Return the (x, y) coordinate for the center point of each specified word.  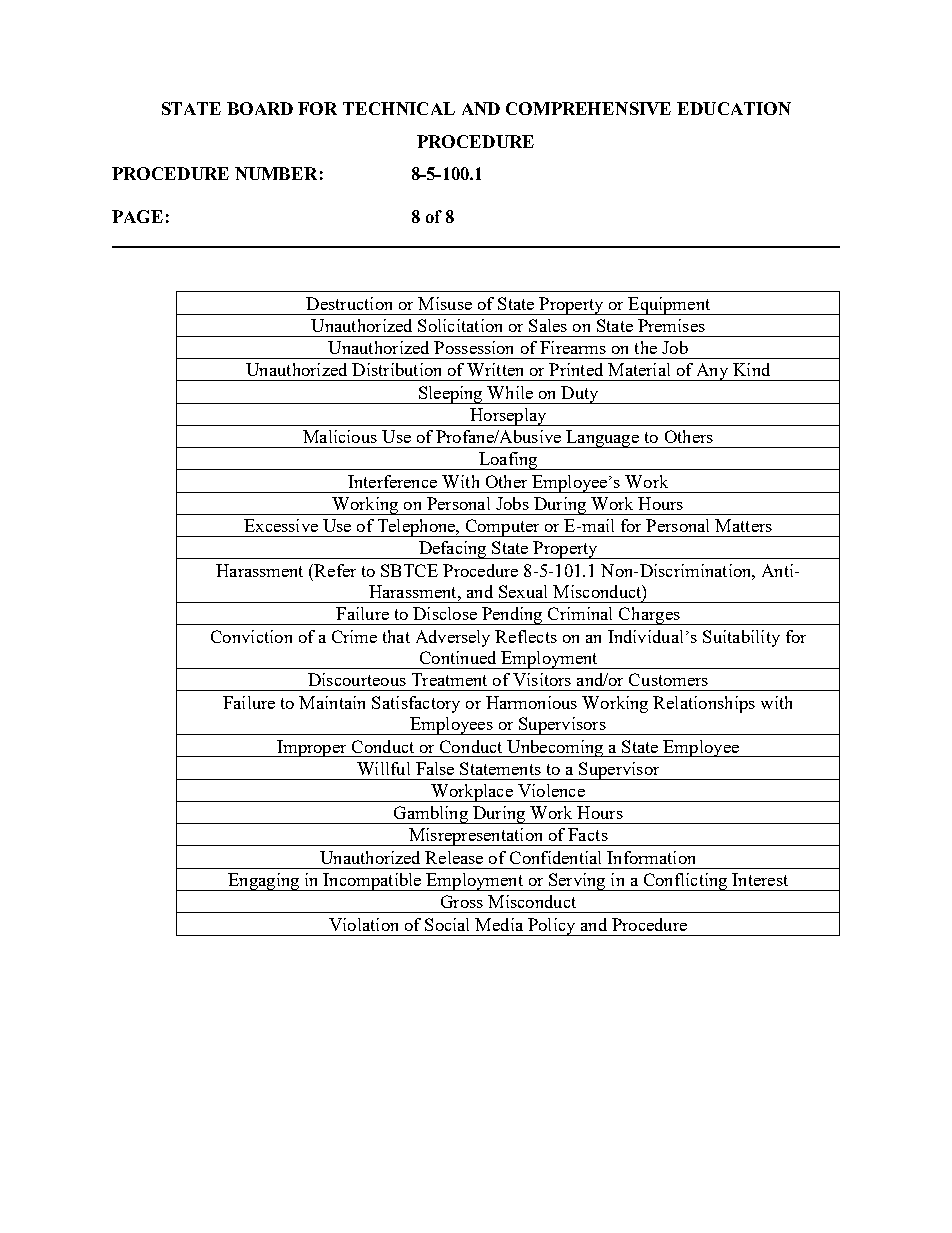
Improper (312, 748)
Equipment (669, 306)
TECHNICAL (399, 108)
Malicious (340, 436)
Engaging (264, 882)
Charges (649, 616)
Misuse (445, 303)
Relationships (704, 704)
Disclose (445, 613)
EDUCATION (734, 108)
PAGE (137, 216)
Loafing (508, 461)
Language (603, 439)
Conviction (251, 636)
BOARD (260, 108)
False (435, 768)
